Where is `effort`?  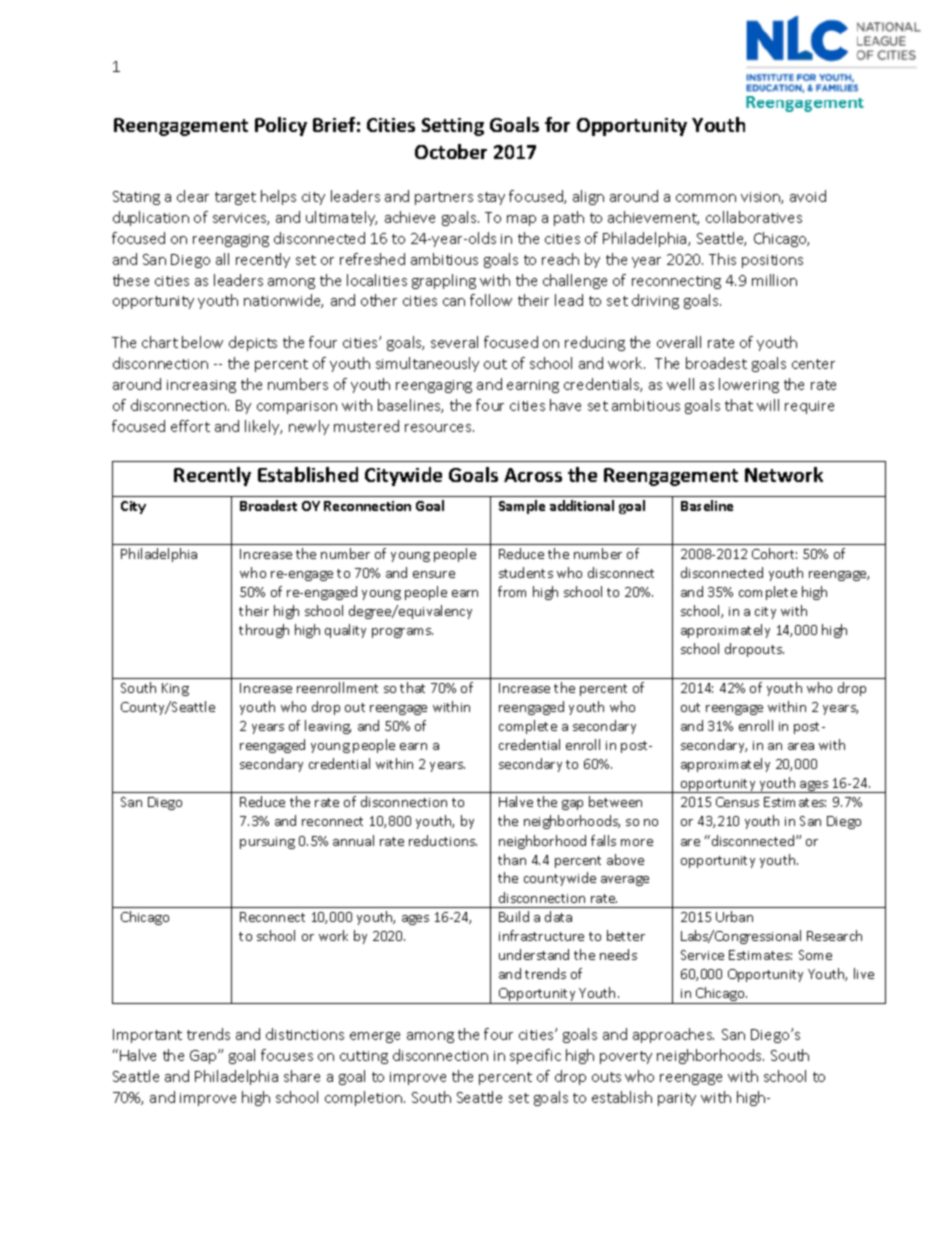
effort is located at coordinates (190, 426).
